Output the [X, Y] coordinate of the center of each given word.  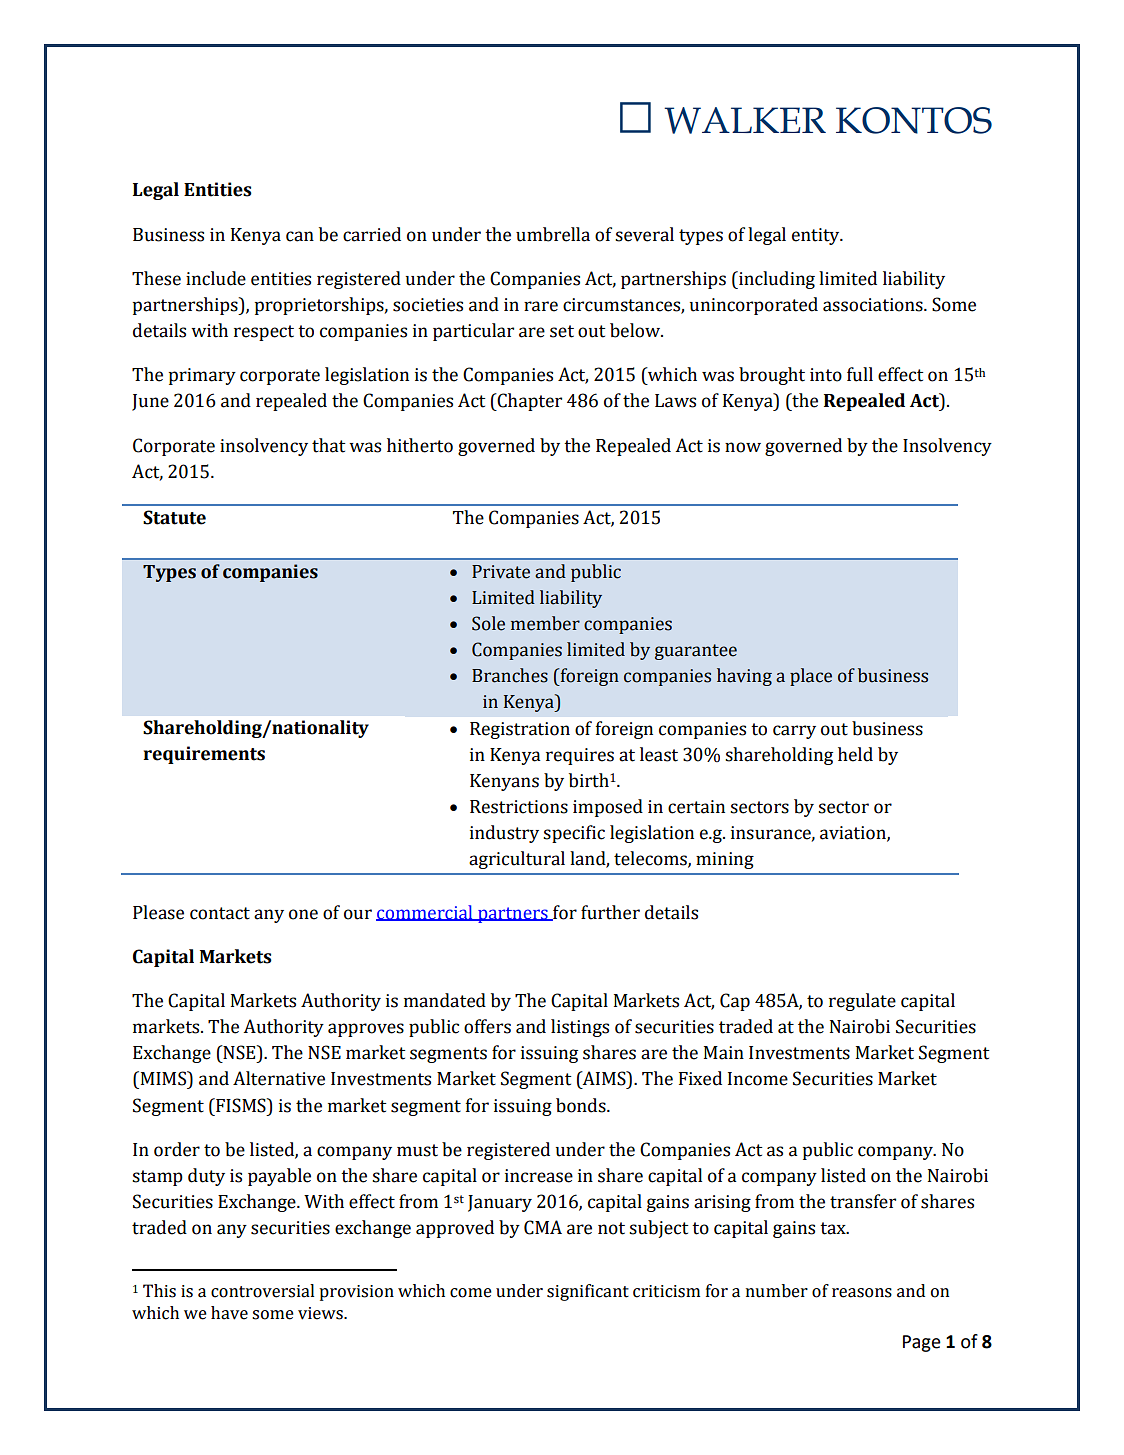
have [229, 1313]
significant [588, 1292]
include [216, 278]
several [644, 234]
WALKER [745, 120]
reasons [862, 1293]
